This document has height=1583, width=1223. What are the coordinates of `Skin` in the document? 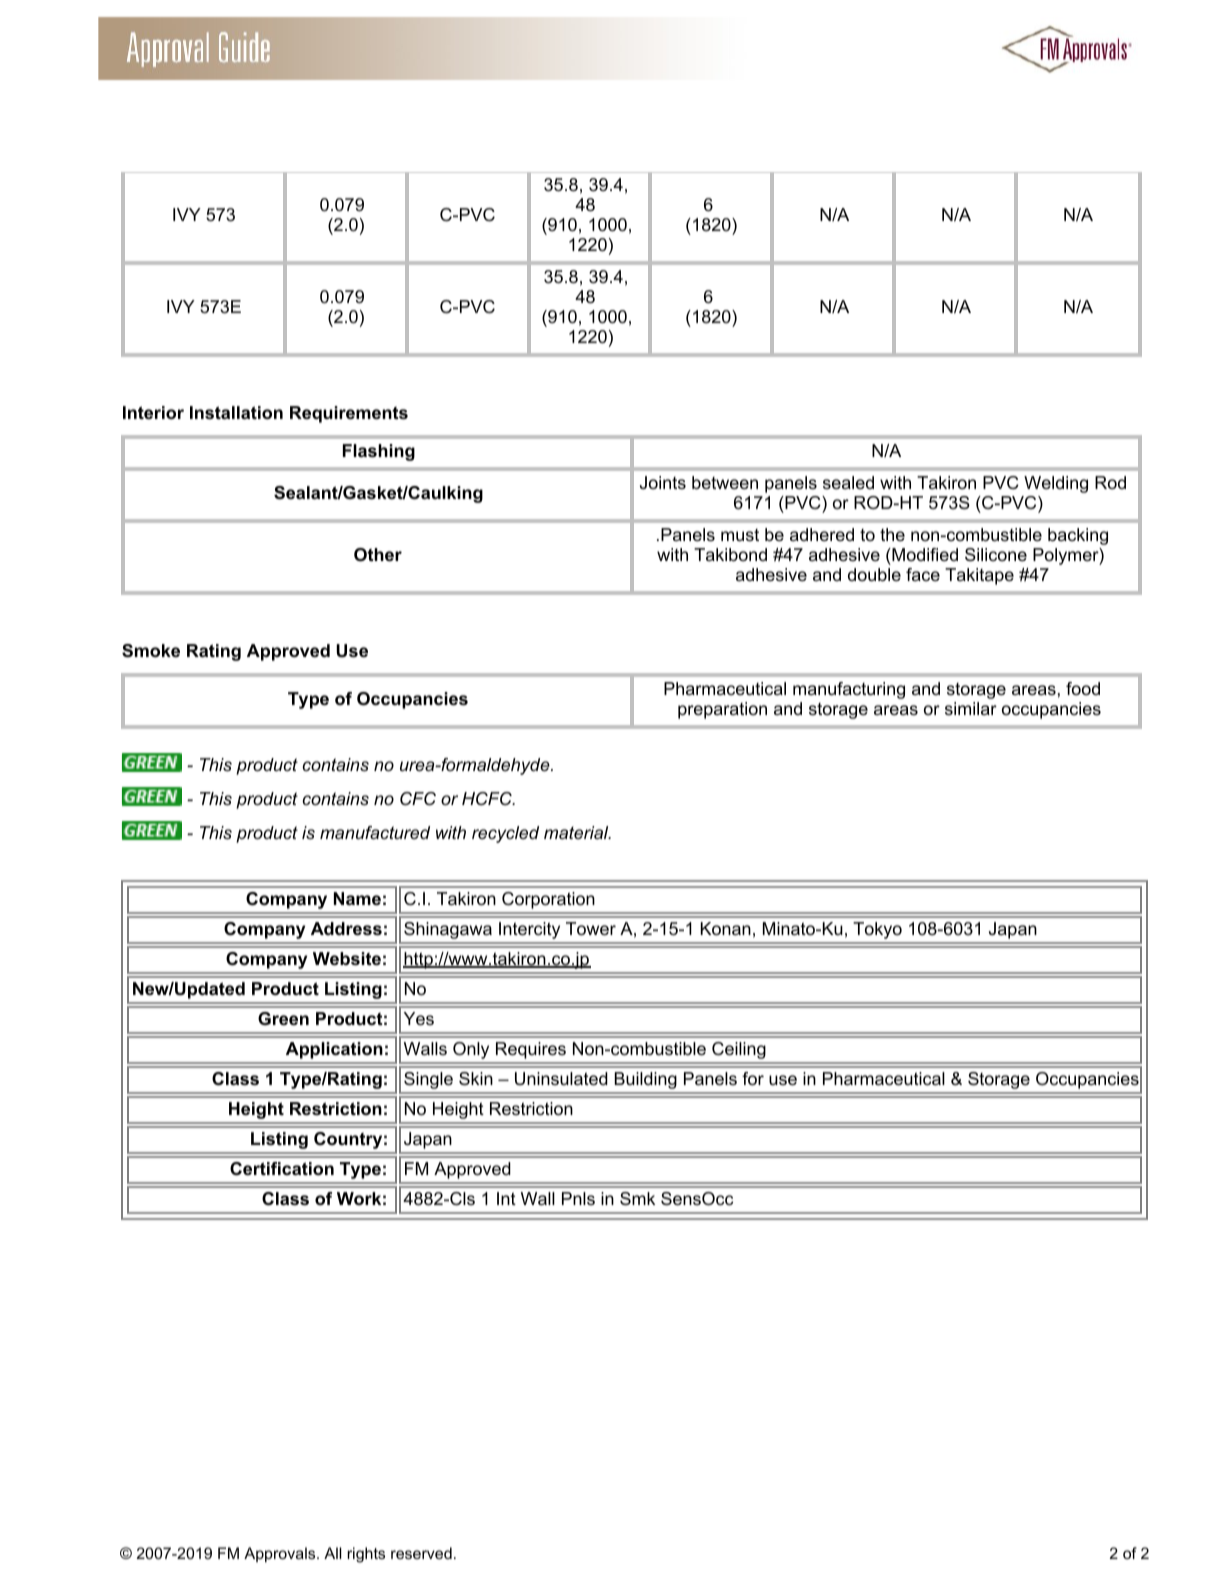 It's located at (476, 1079).
